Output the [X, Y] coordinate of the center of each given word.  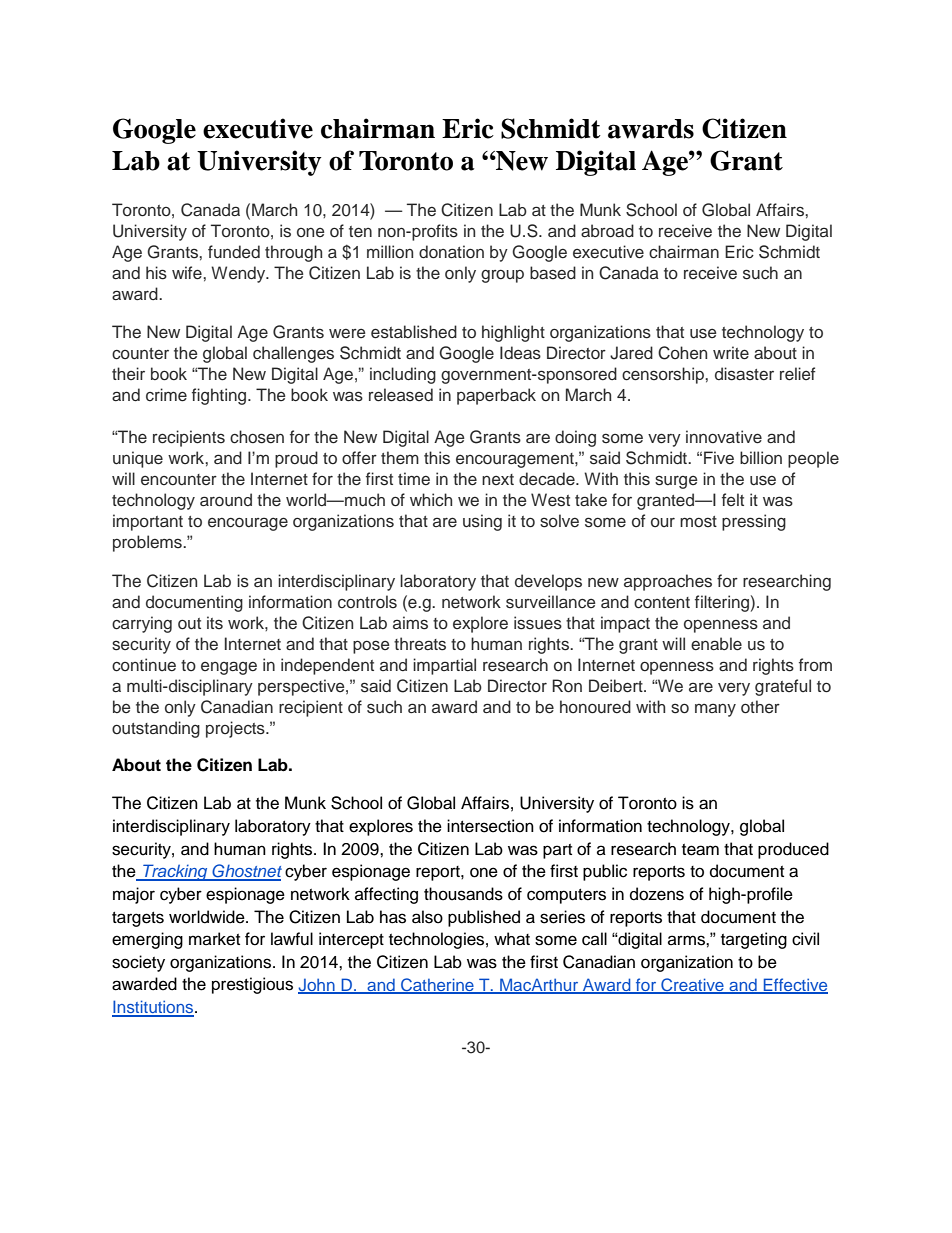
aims [410, 623]
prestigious [252, 985]
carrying [142, 624]
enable [716, 644]
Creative [692, 985]
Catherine [437, 985]
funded [234, 252]
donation [451, 251]
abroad [607, 230]
